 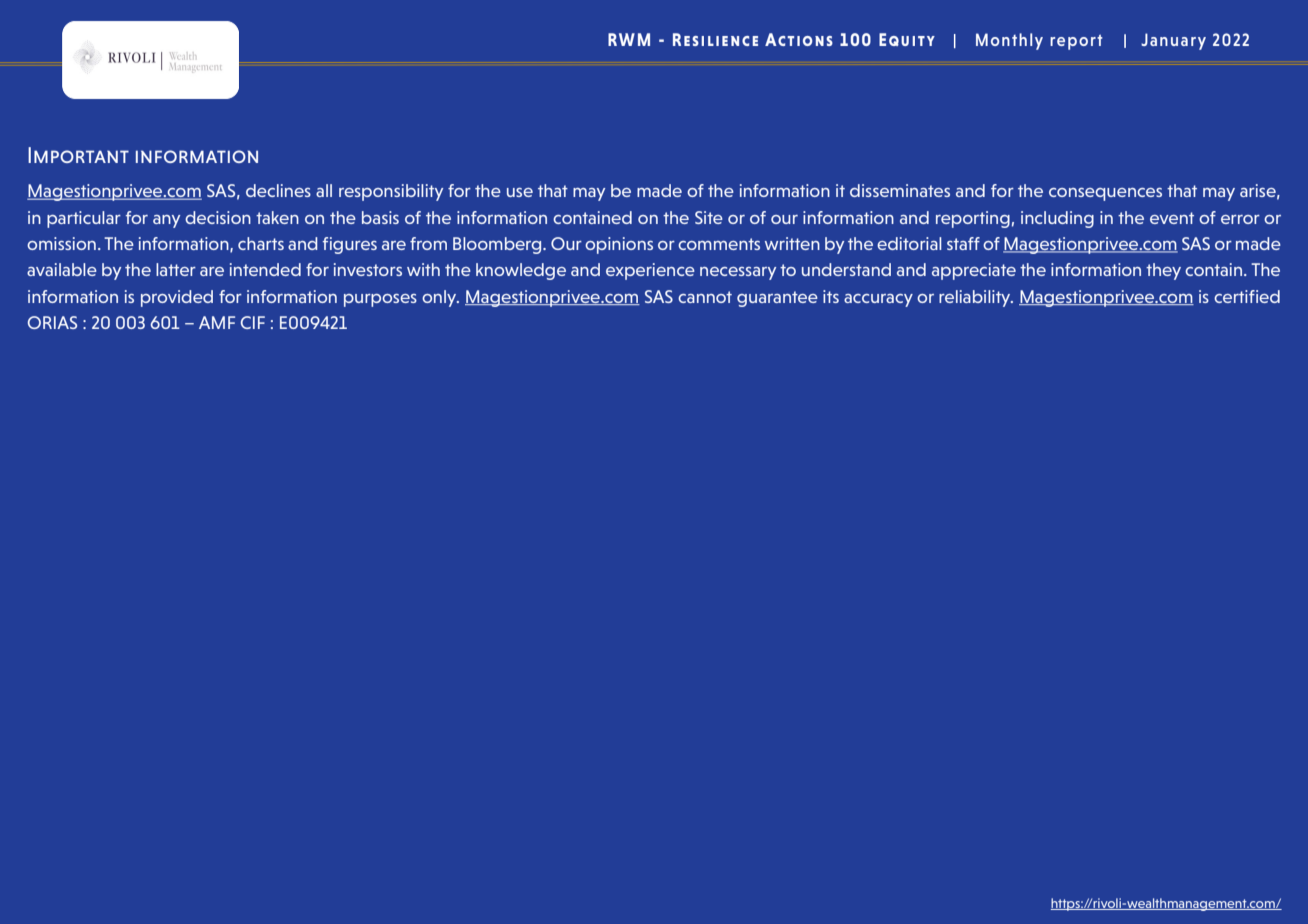 What do you see at coordinates (1057, 219) in the page?
I see `including` at bounding box center [1057, 219].
